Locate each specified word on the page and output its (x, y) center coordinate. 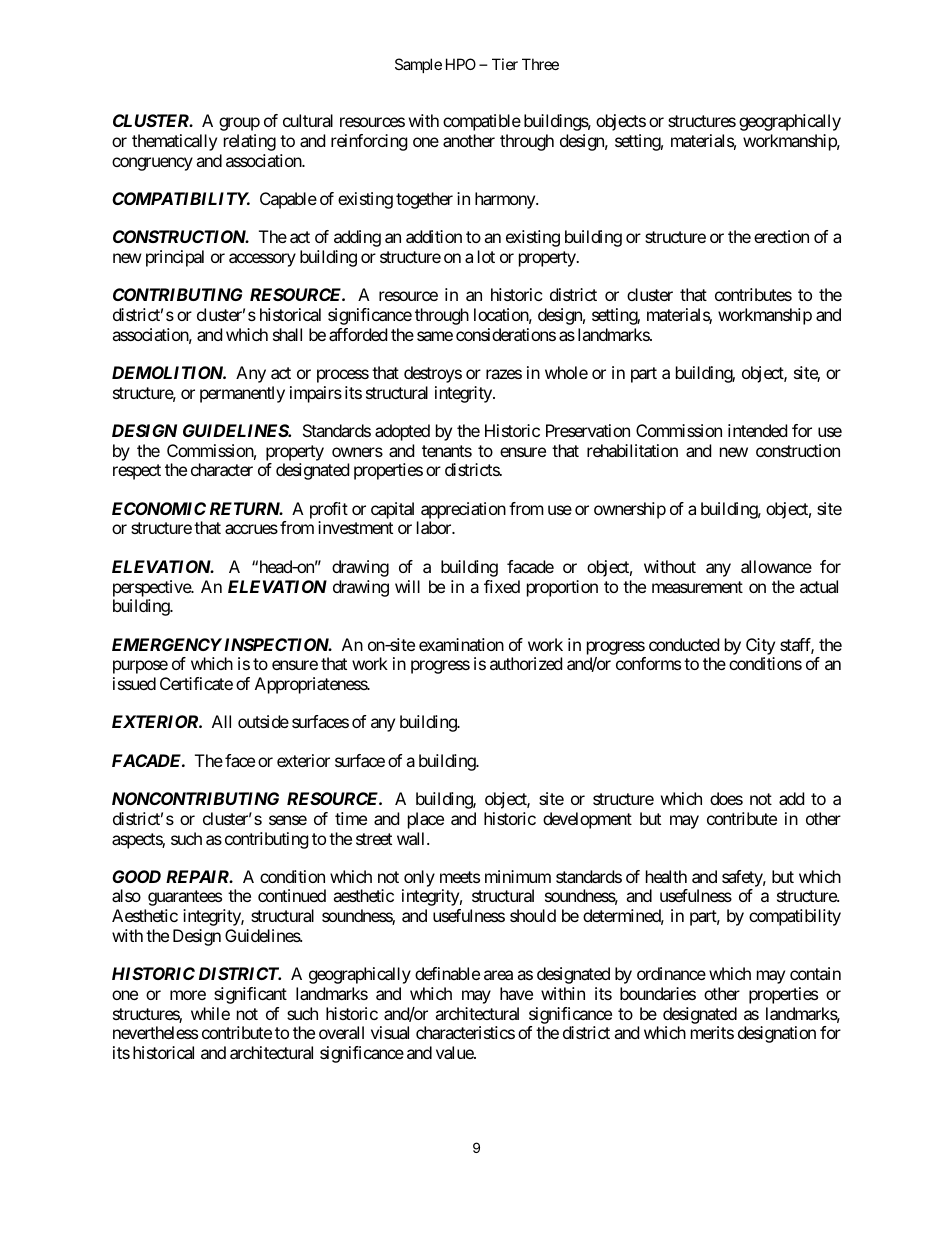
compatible (482, 122)
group (239, 124)
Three (540, 64)
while (210, 1013)
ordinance (671, 973)
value (455, 1052)
